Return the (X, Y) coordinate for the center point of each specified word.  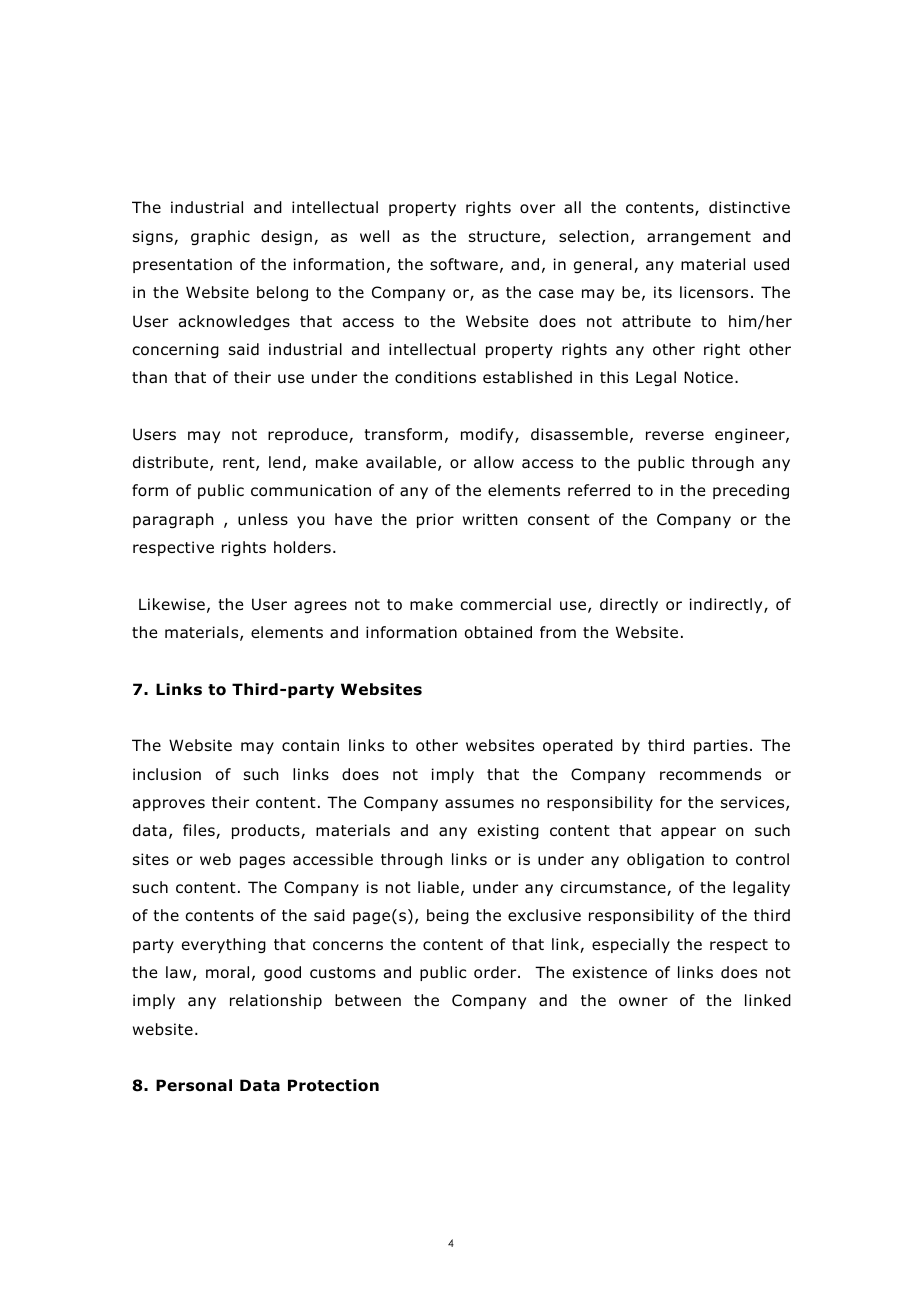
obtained (498, 632)
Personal (194, 1085)
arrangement (699, 238)
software (464, 264)
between (368, 1000)
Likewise (172, 604)
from (558, 632)
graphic (220, 237)
